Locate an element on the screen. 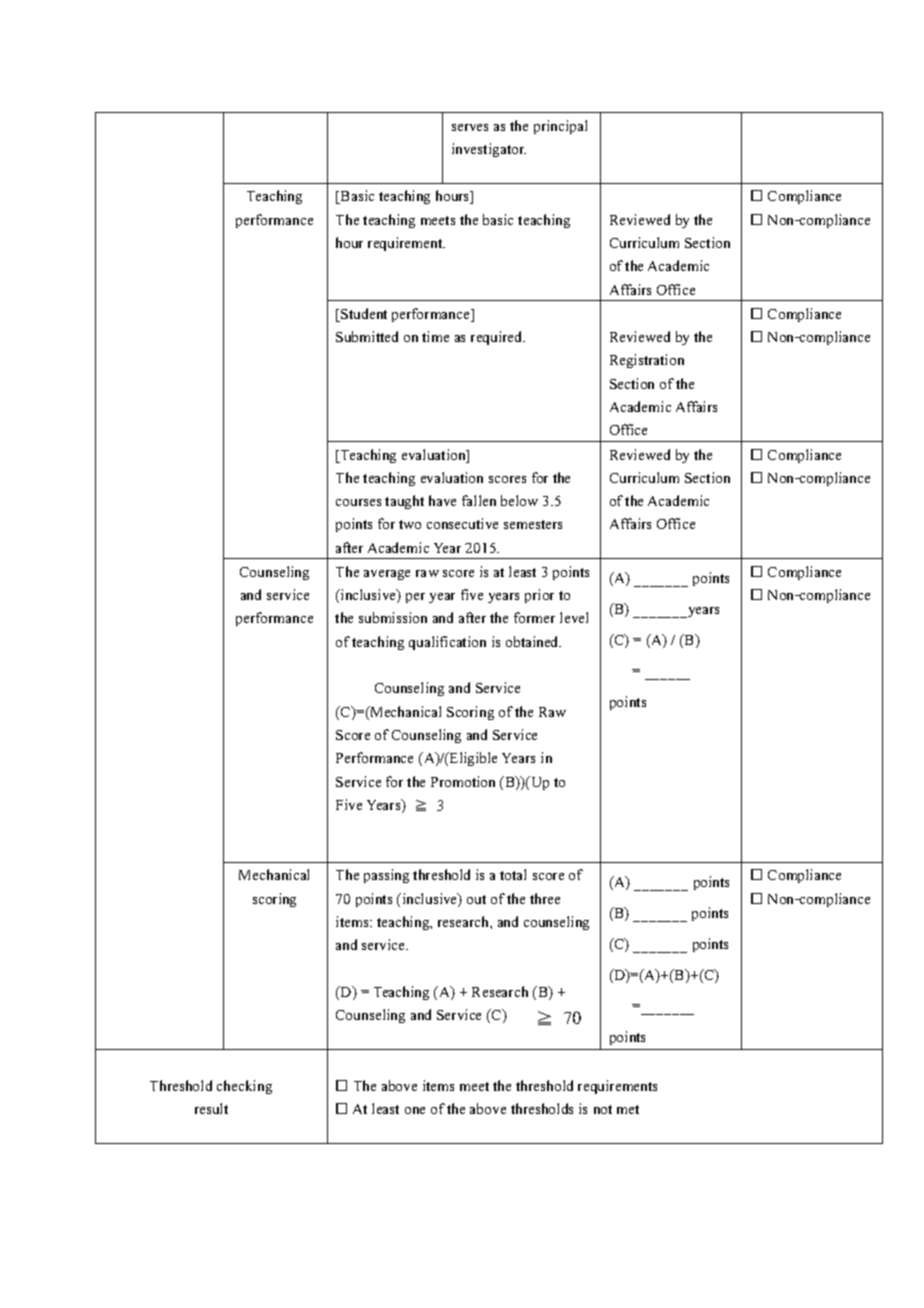 Image resolution: width=924 pixels, height=1308 pixels. Submitted is located at coordinates (367, 336).
